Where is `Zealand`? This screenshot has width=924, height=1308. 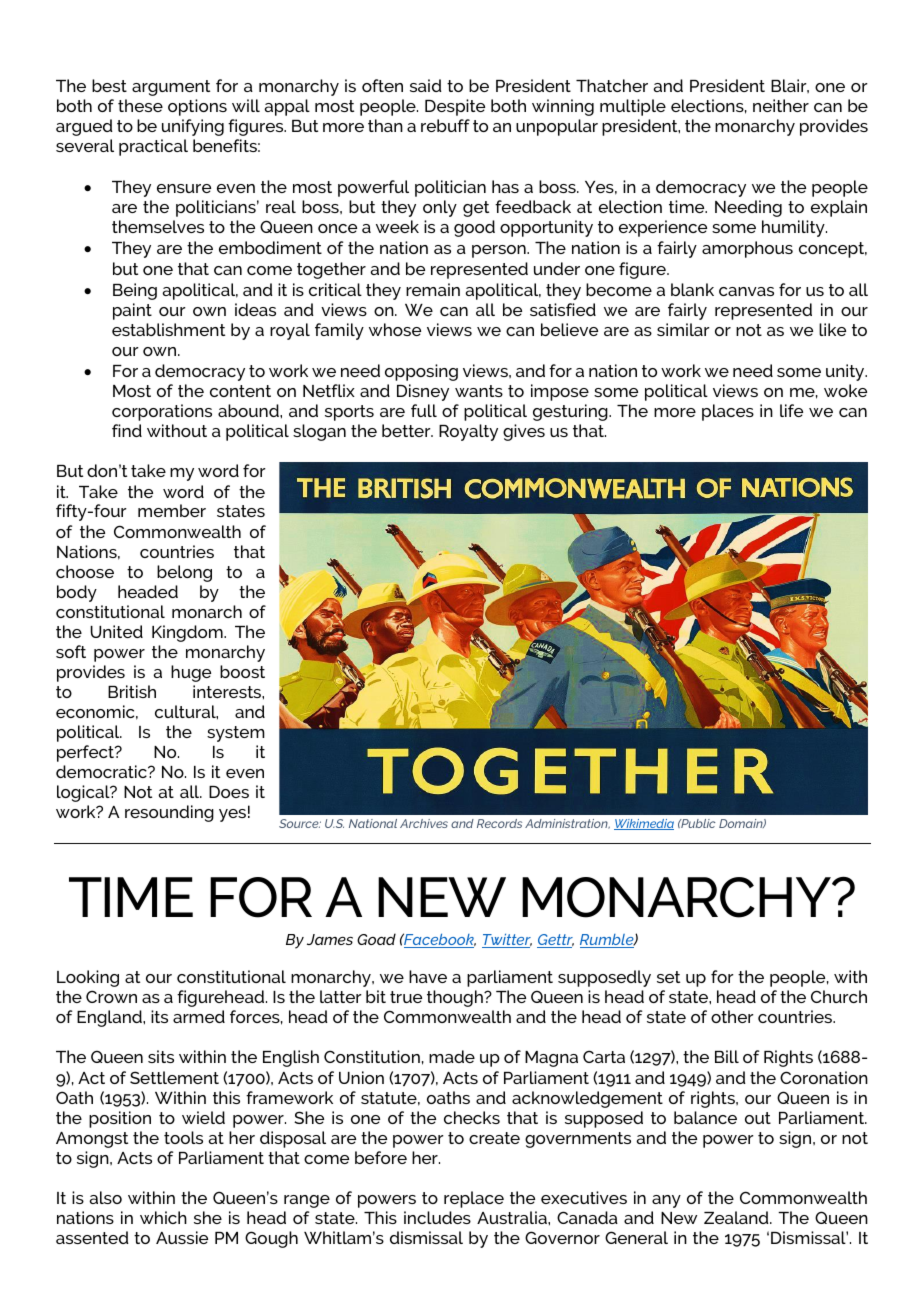 Zealand is located at coordinates (737, 1217).
